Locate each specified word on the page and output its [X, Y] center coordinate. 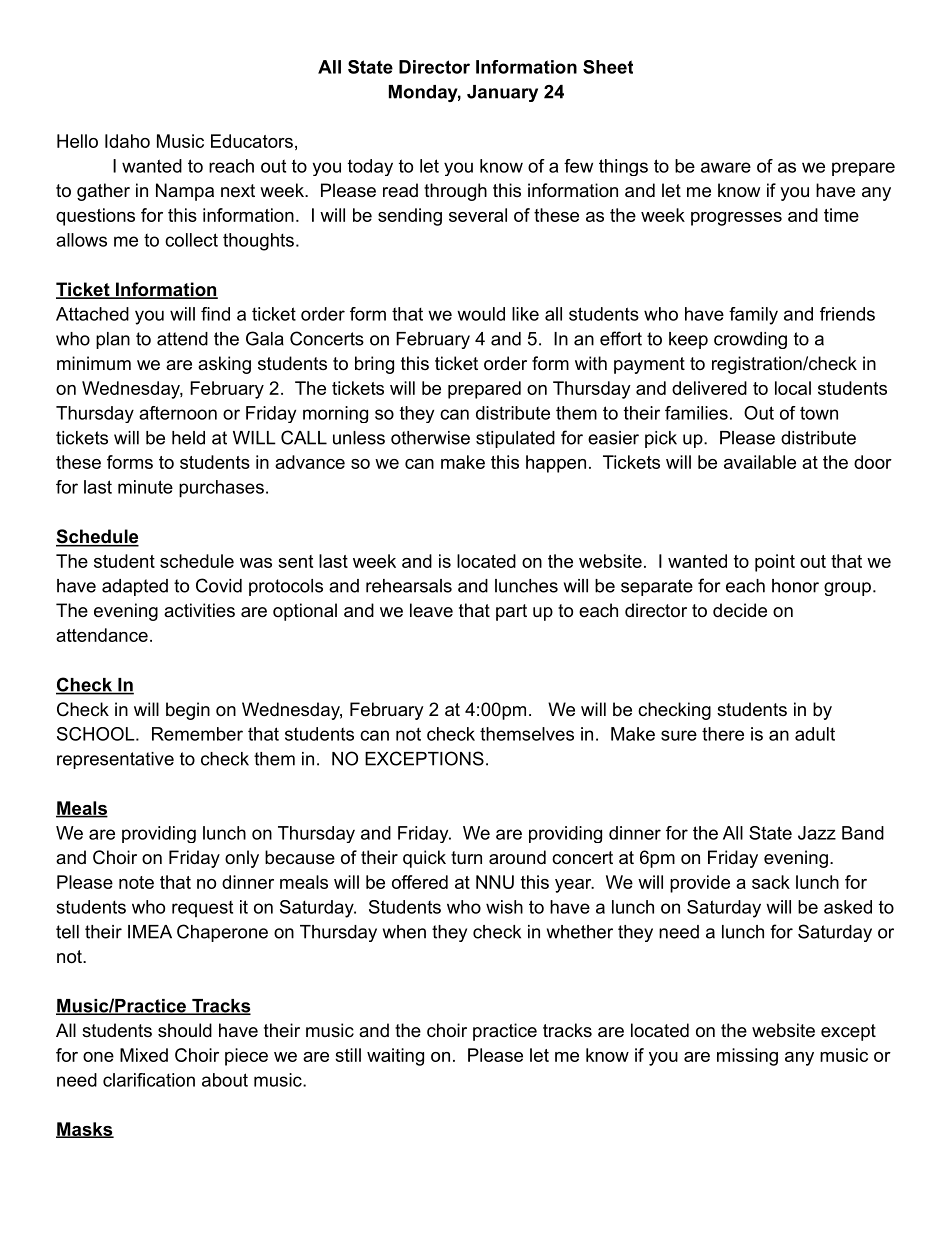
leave [431, 610]
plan [113, 340]
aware [726, 167]
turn [466, 857]
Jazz [817, 833]
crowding [750, 340]
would [481, 314]
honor [795, 586]
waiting [395, 1057]
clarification [149, 1080]
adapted [135, 587]
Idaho [127, 141]
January [502, 93]
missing [747, 1057]
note [136, 882]
